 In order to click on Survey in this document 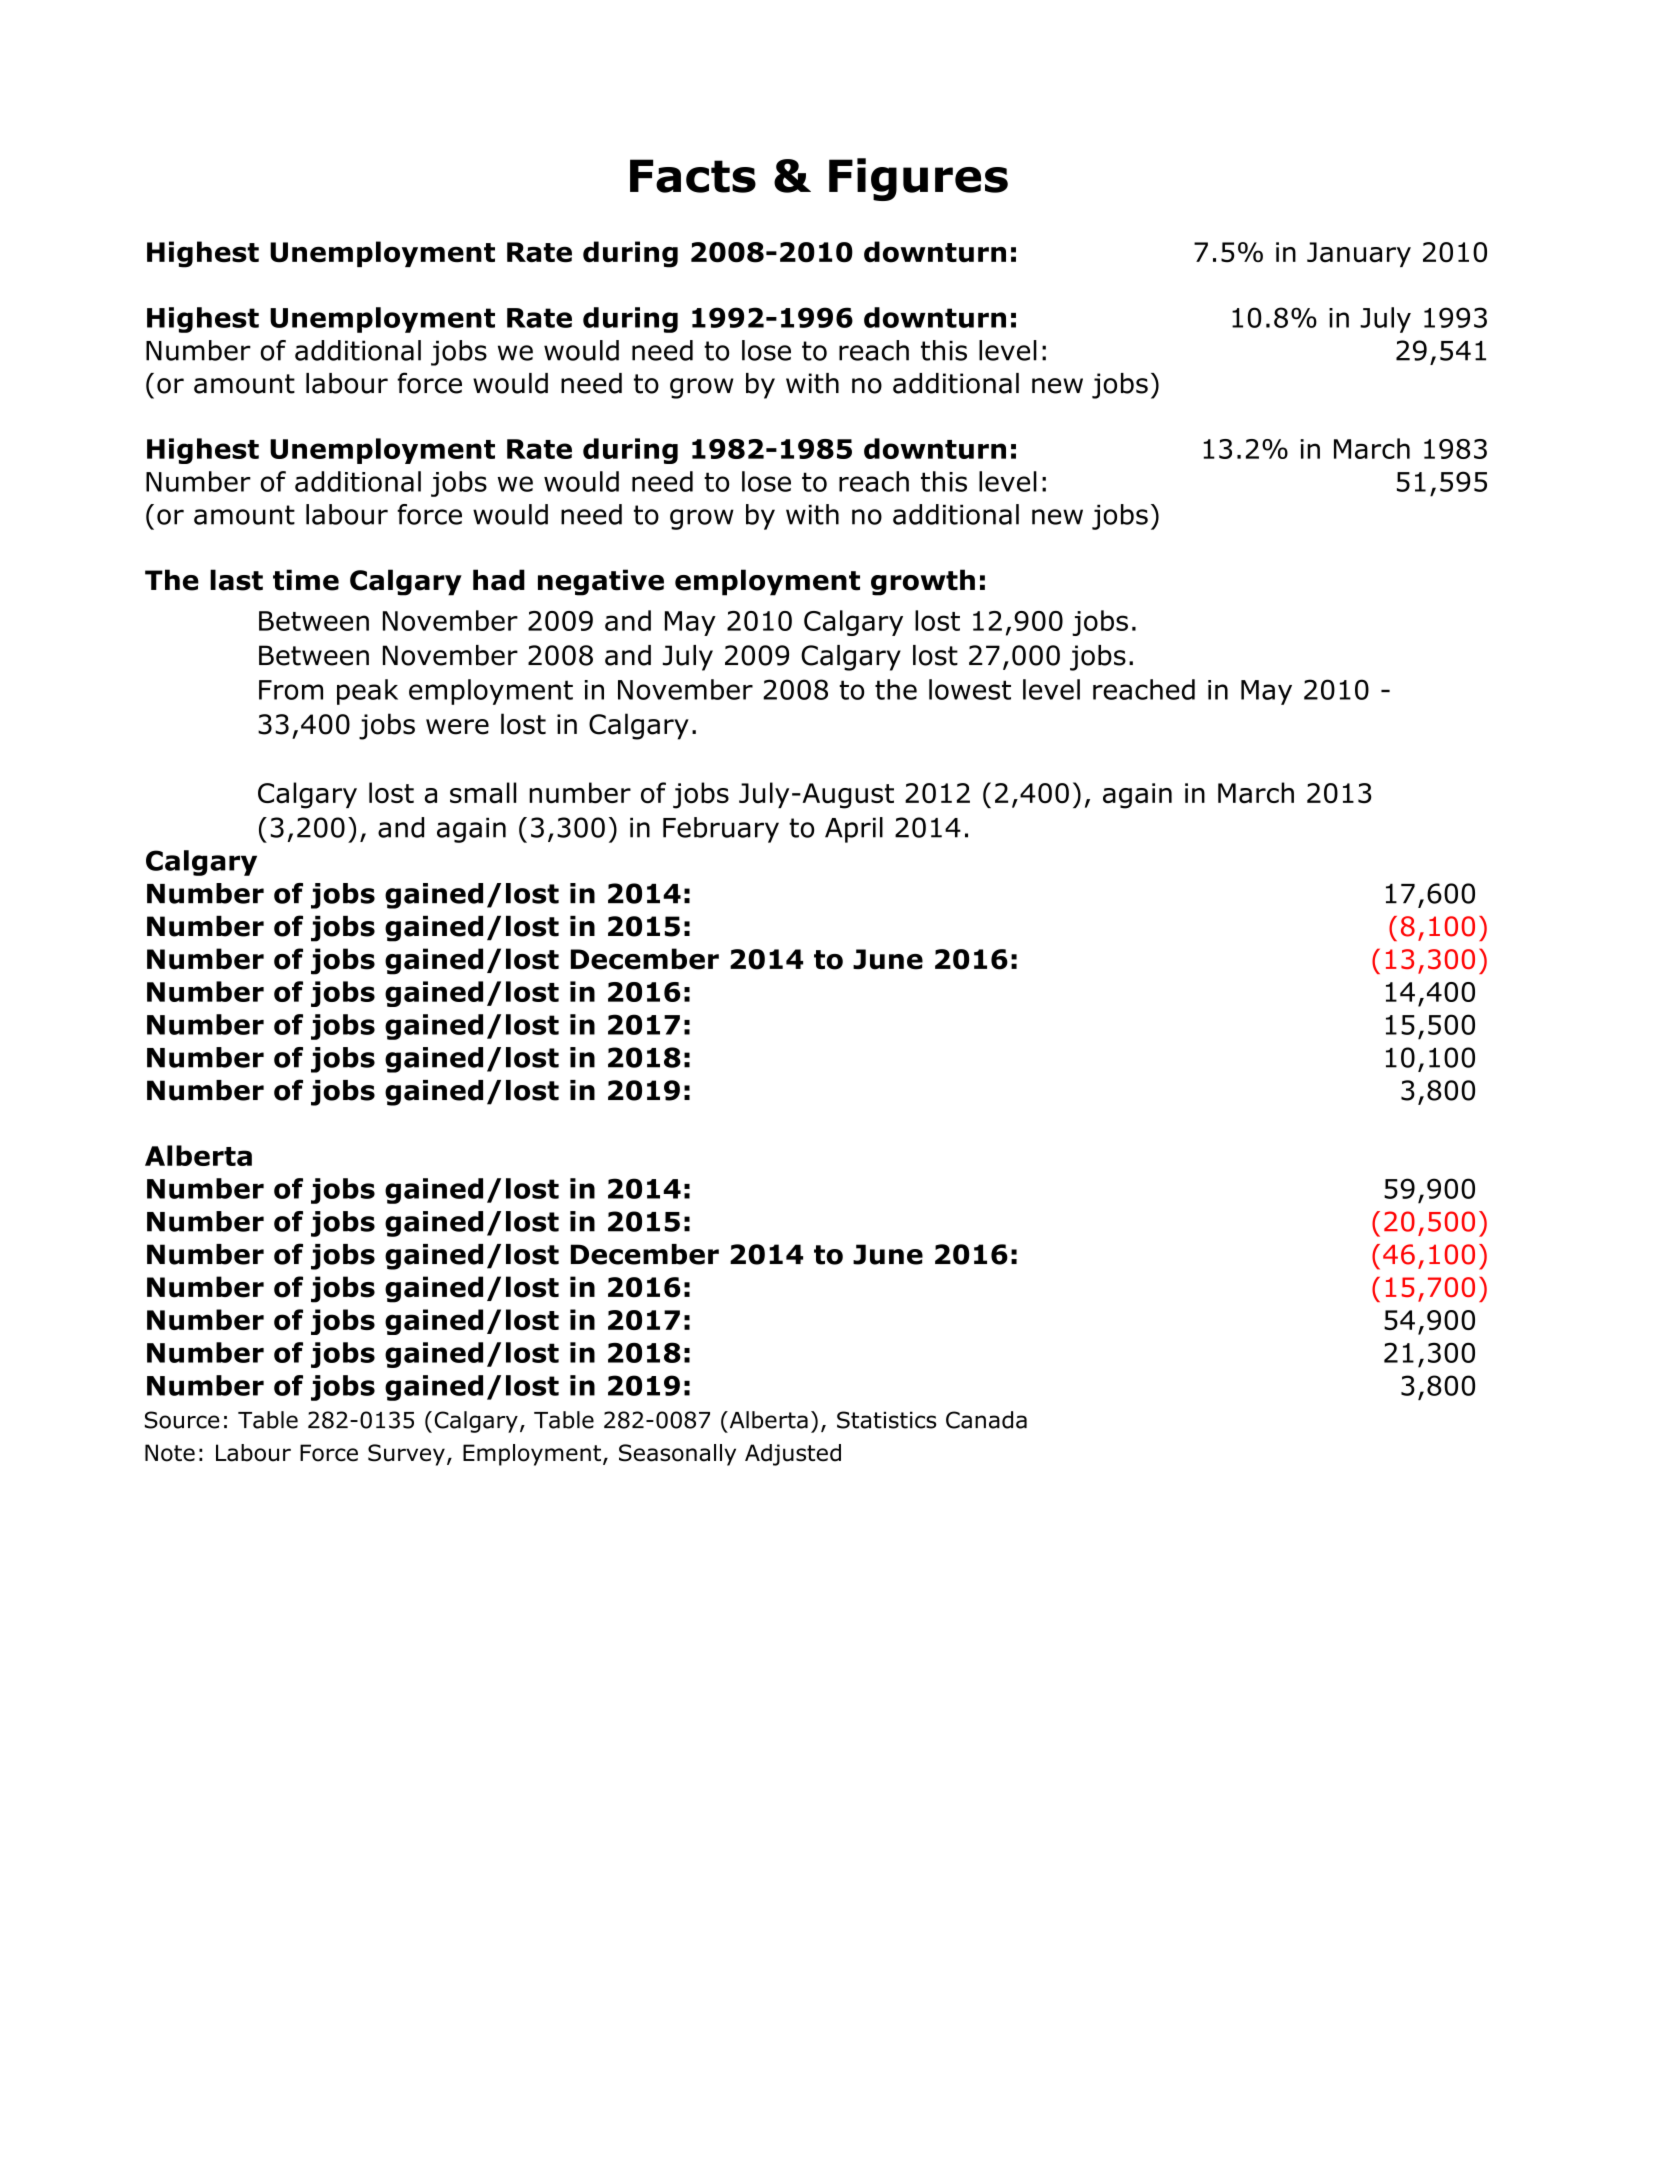, I will do `click(406, 1455)`.
